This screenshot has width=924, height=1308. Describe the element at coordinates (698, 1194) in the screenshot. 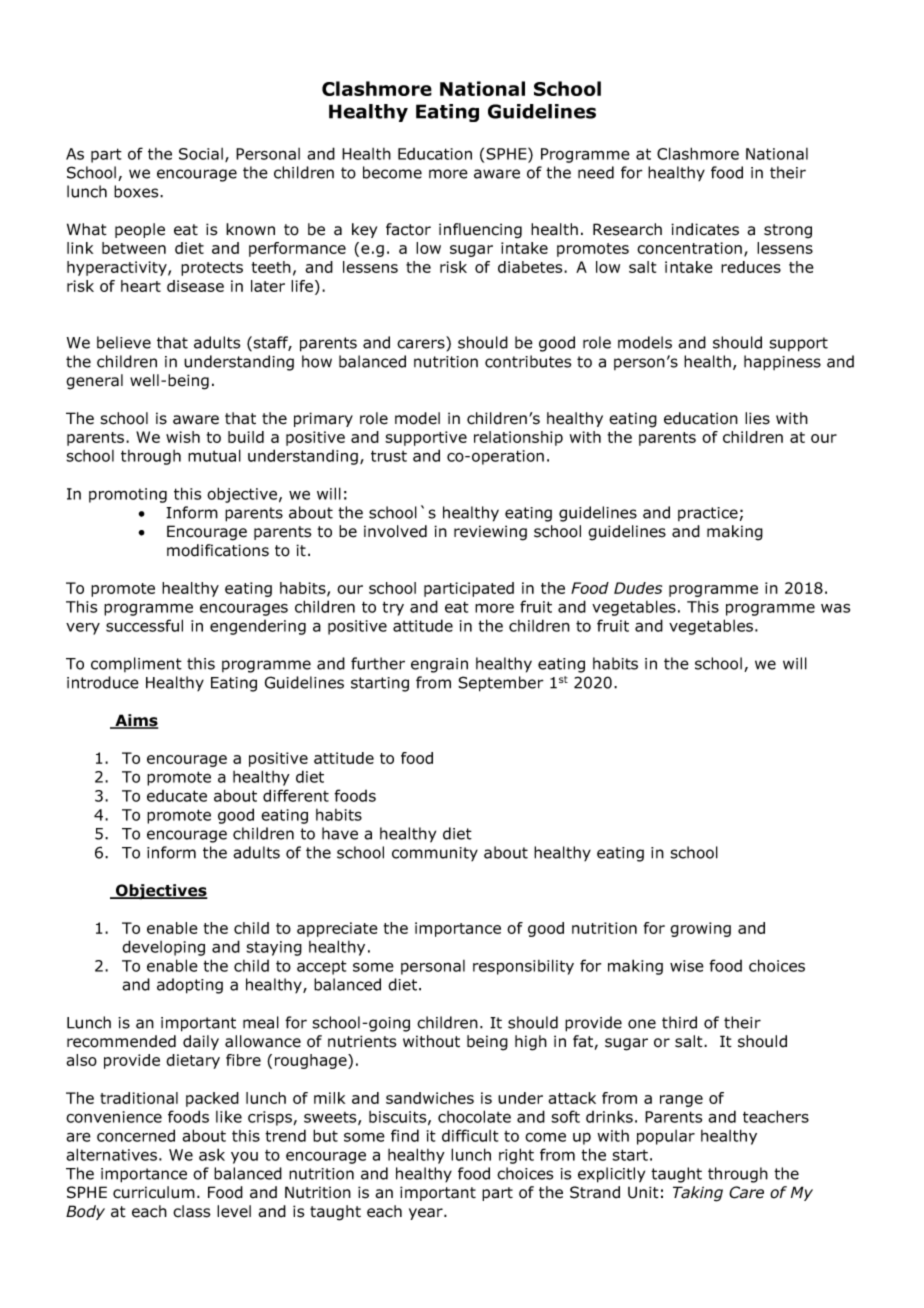

I see `Taking` at that location.
